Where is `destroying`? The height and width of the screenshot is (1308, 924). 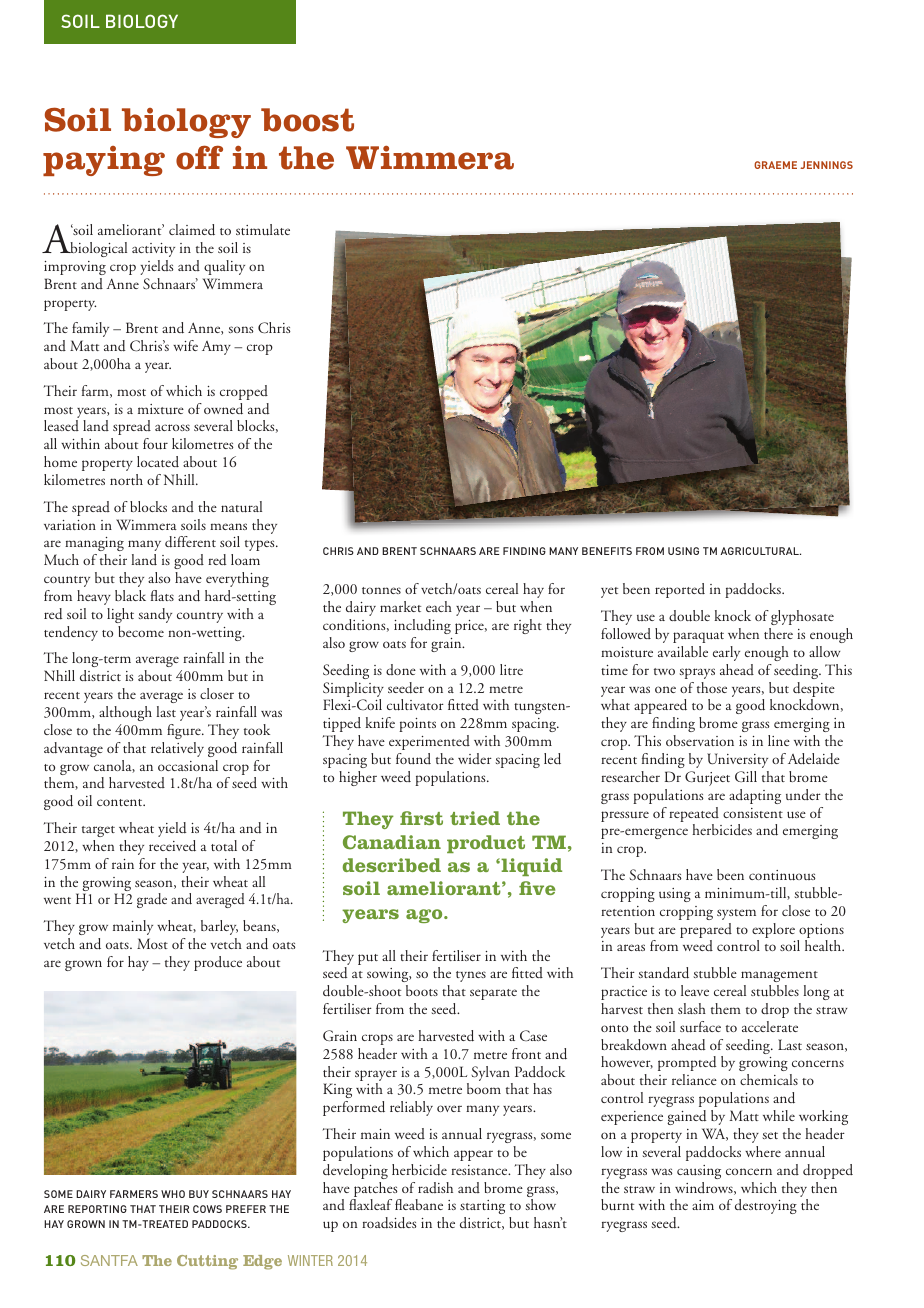 destroying is located at coordinates (766, 1206).
